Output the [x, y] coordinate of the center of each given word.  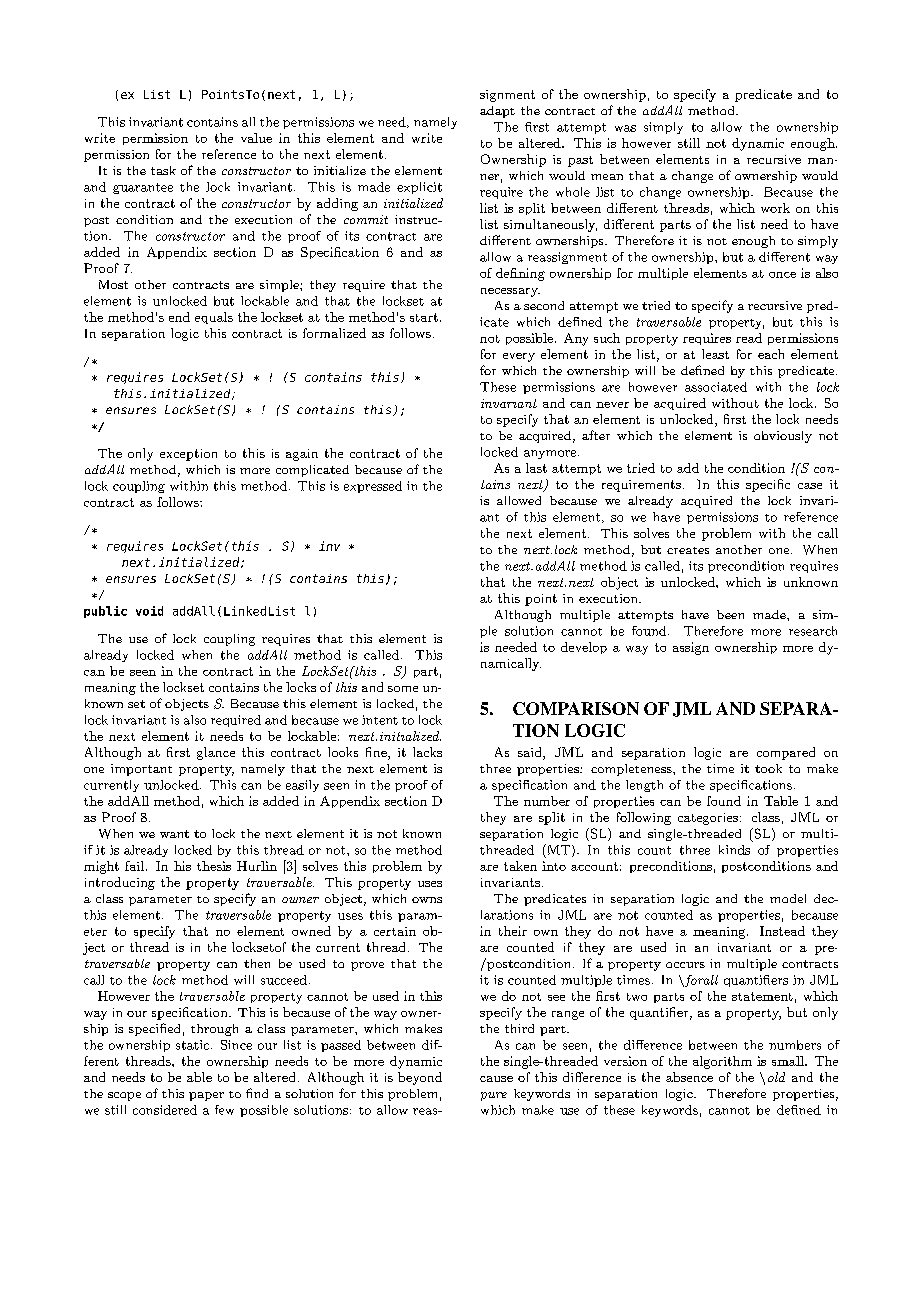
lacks [427, 752]
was [625, 128]
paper [206, 1096]
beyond [420, 1078]
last [536, 468]
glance [216, 753]
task [163, 170]
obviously [783, 437]
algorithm [722, 1062]
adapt [497, 112]
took [768, 768]
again [302, 455]
